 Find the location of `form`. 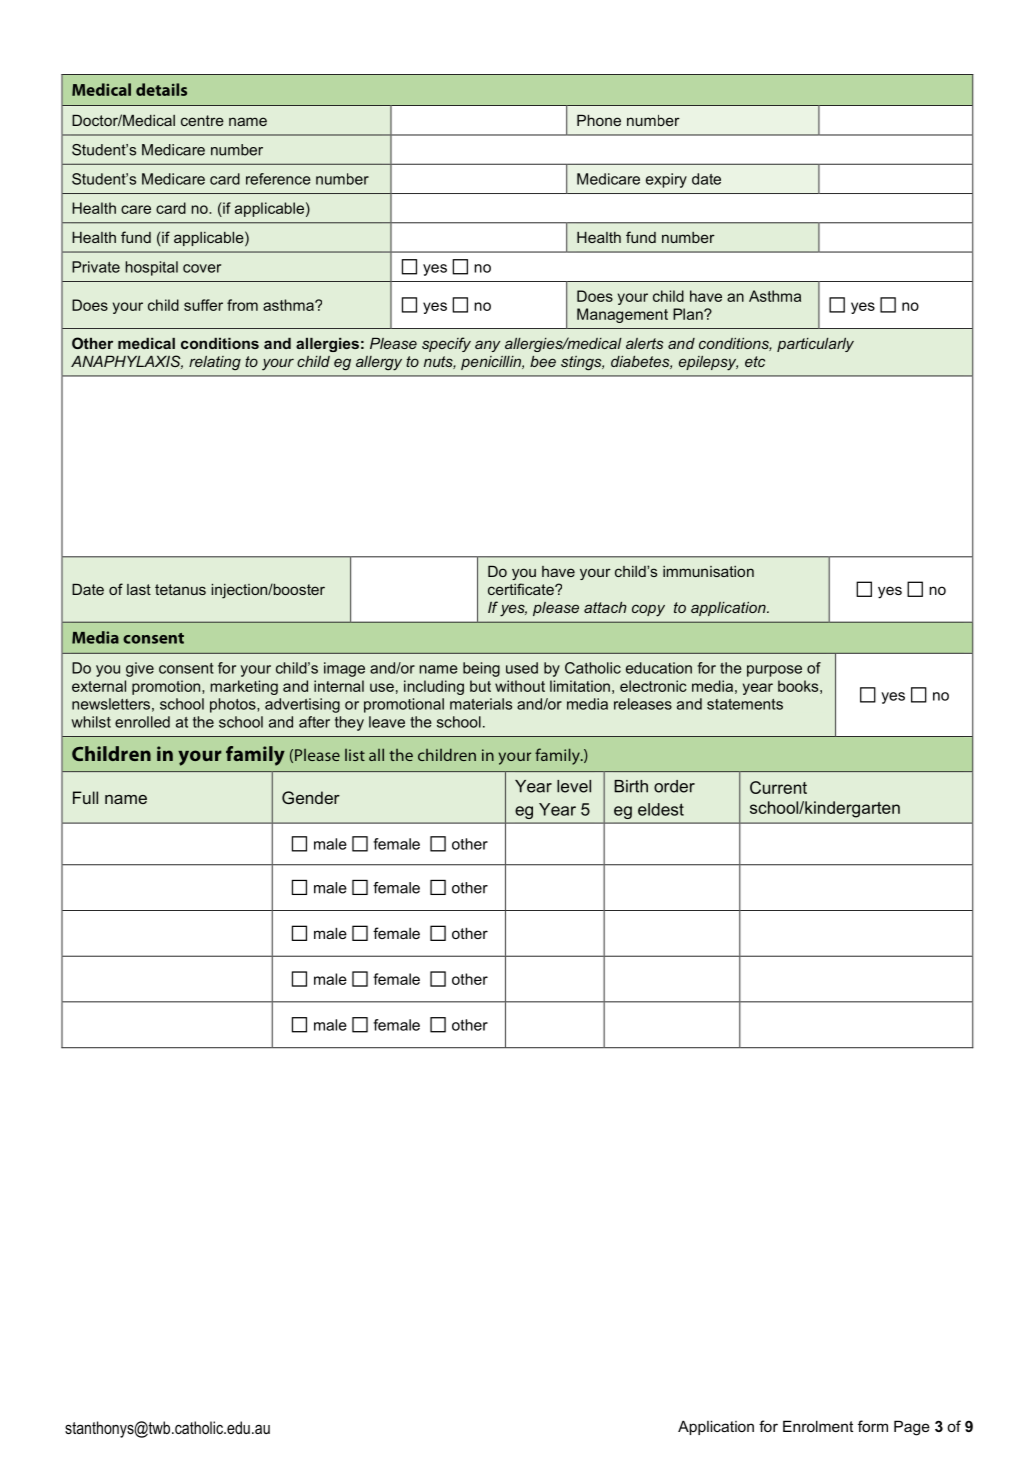

form is located at coordinates (873, 1426).
